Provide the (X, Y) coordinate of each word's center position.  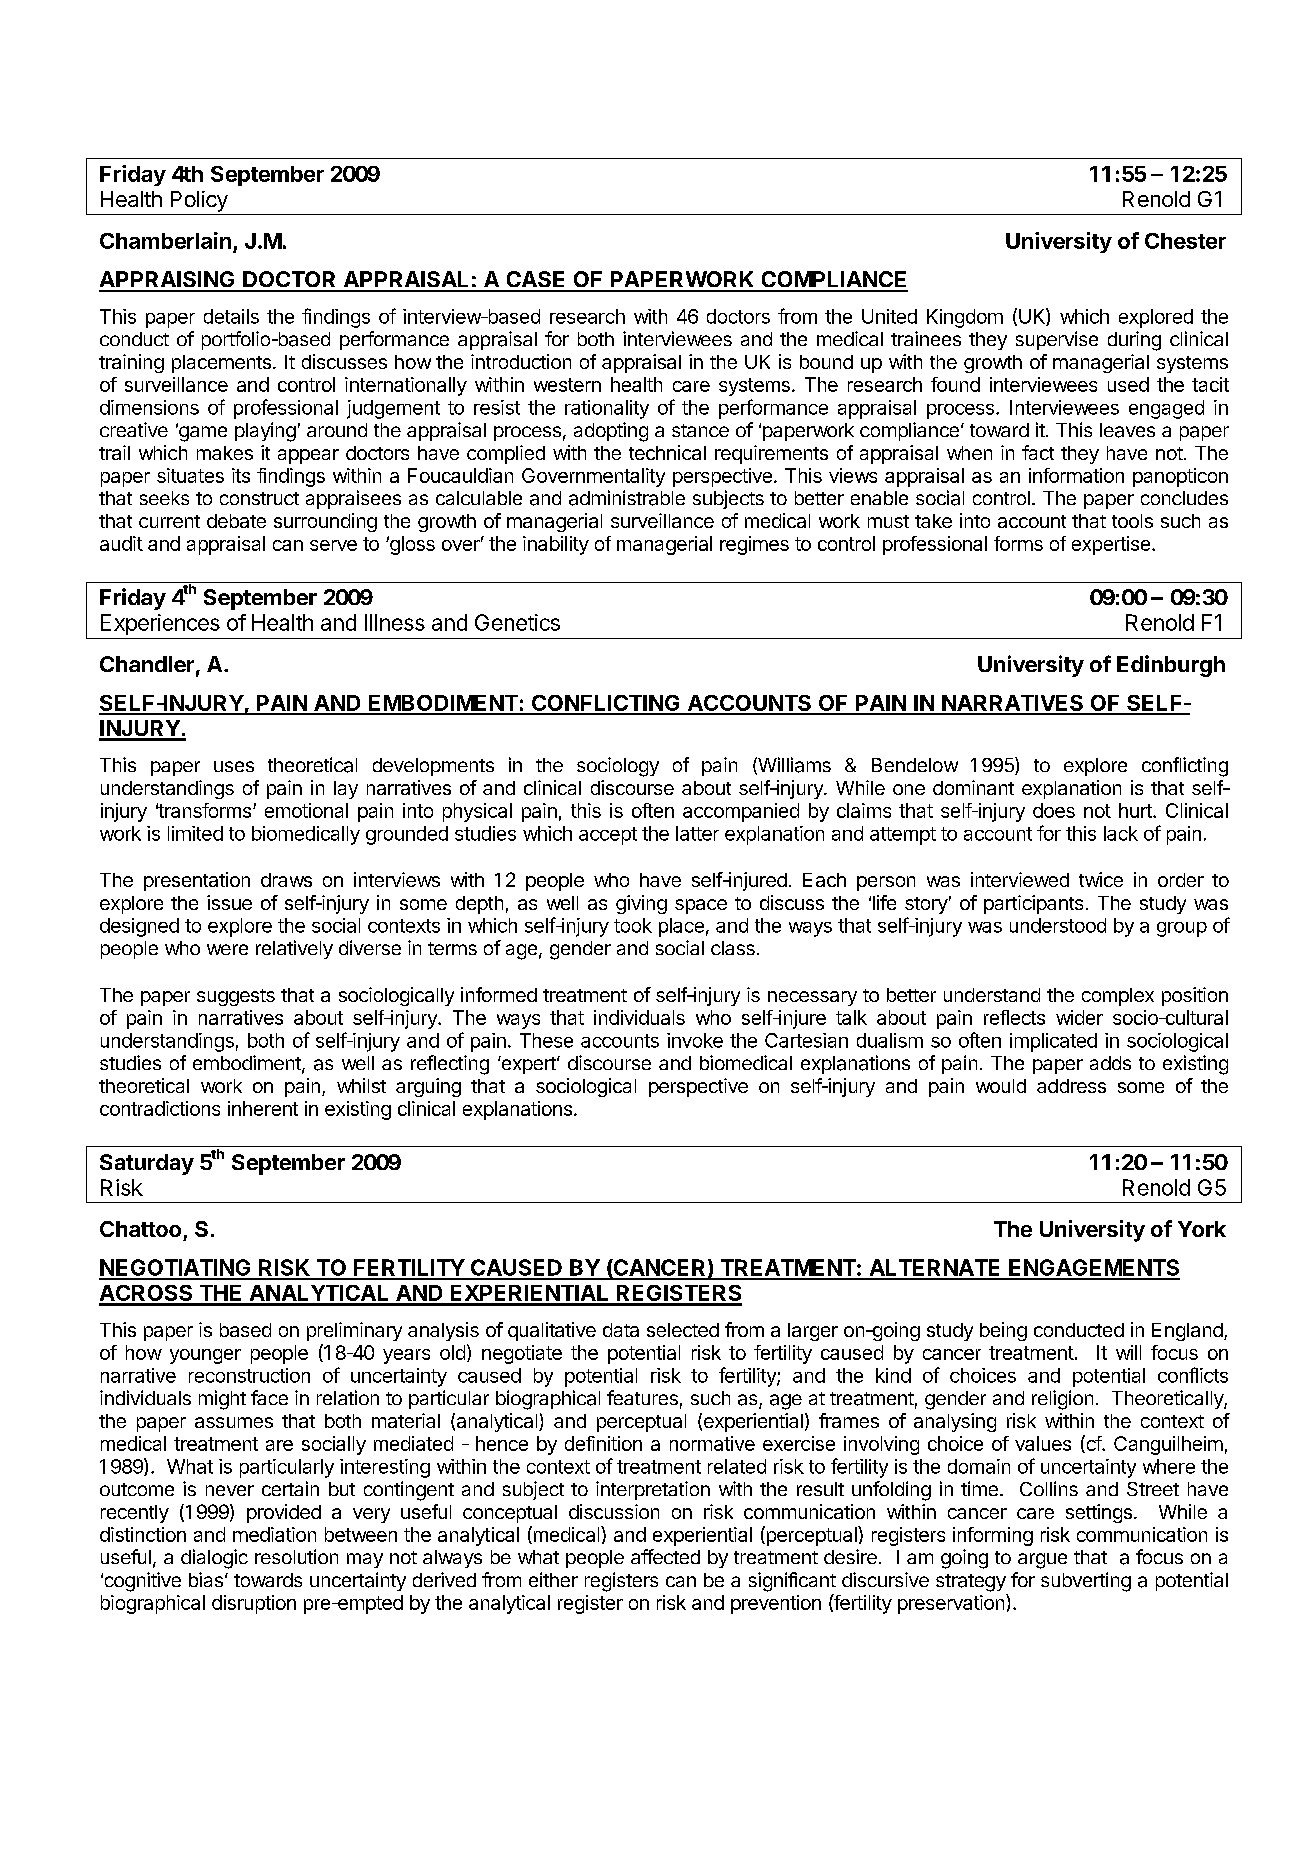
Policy (199, 201)
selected (683, 1330)
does (1054, 810)
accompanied (741, 812)
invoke (695, 1040)
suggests (236, 997)
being (1003, 1331)
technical (667, 452)
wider (1079, 1017)
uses (234, 766)
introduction (521, 361)
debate (236, 521)
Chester (1185, 241)
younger (205, 1356)
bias (206, 1579)
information (1076, 475)
